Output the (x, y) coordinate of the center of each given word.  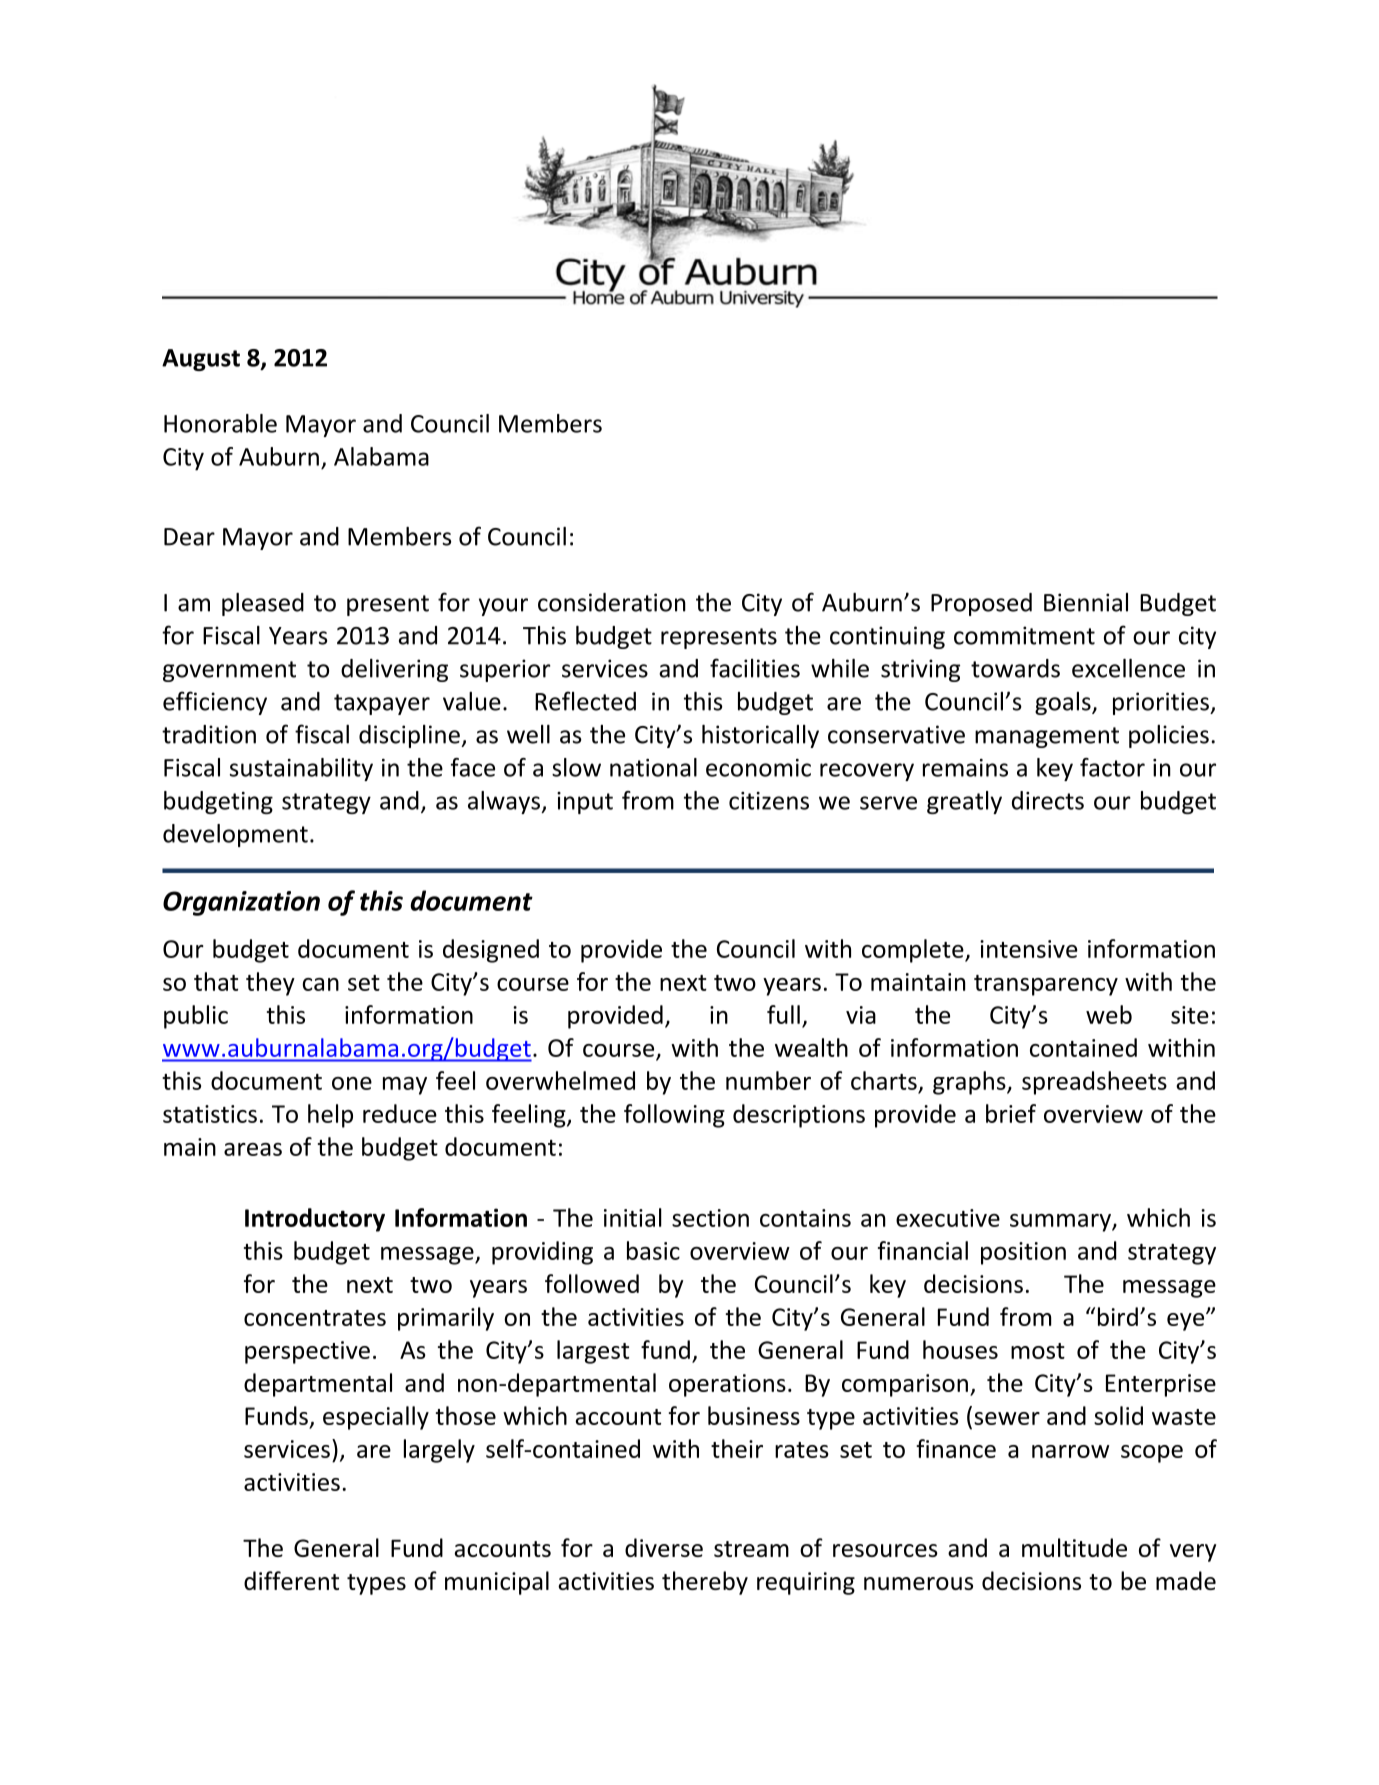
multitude (1074, 1547)
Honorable (220, 423)
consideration (612, 602)
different (291, 1580)
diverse (664, 1547)
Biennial (1086, 602)
